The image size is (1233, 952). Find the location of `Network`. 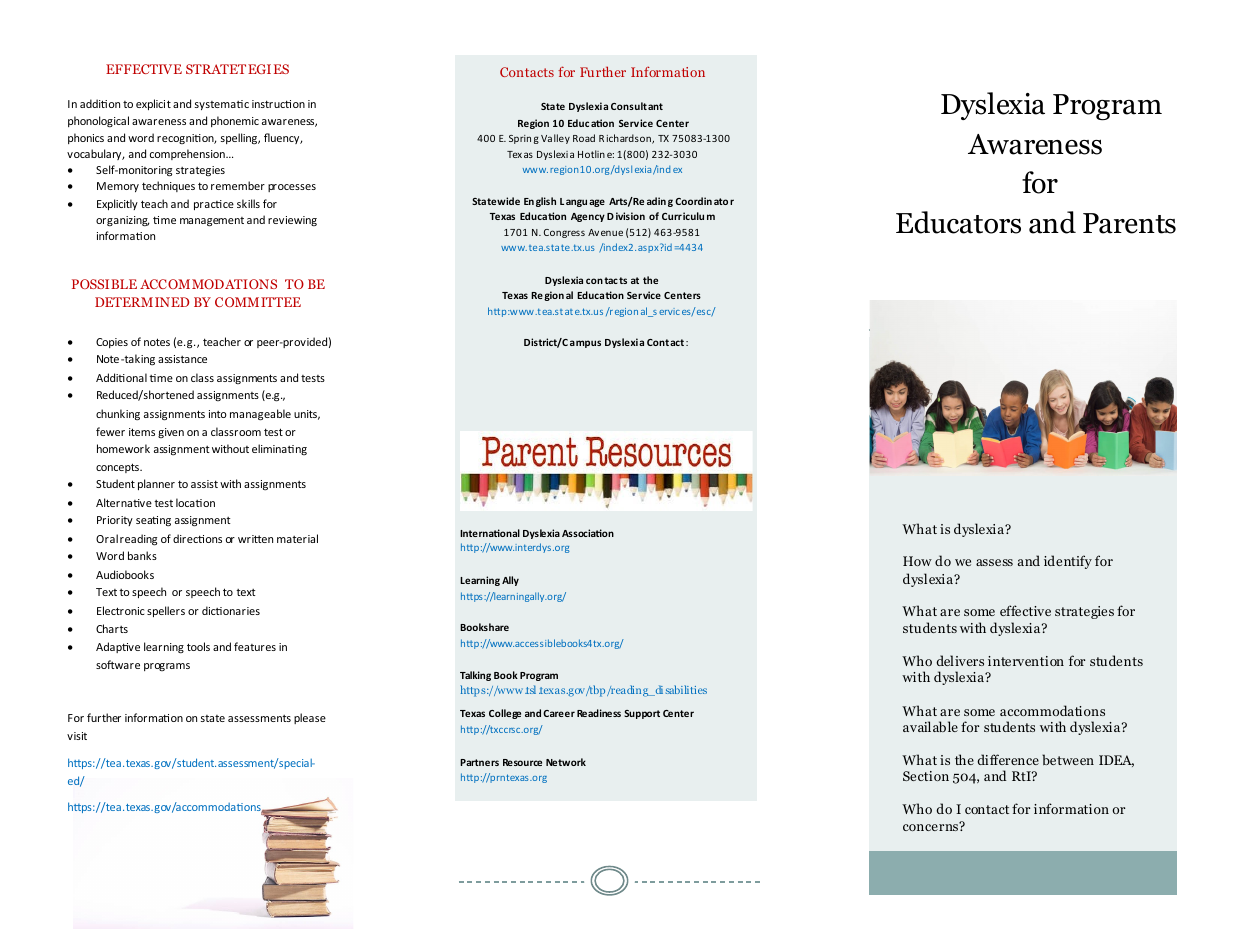

Network is located at coordinates (566, 762).
